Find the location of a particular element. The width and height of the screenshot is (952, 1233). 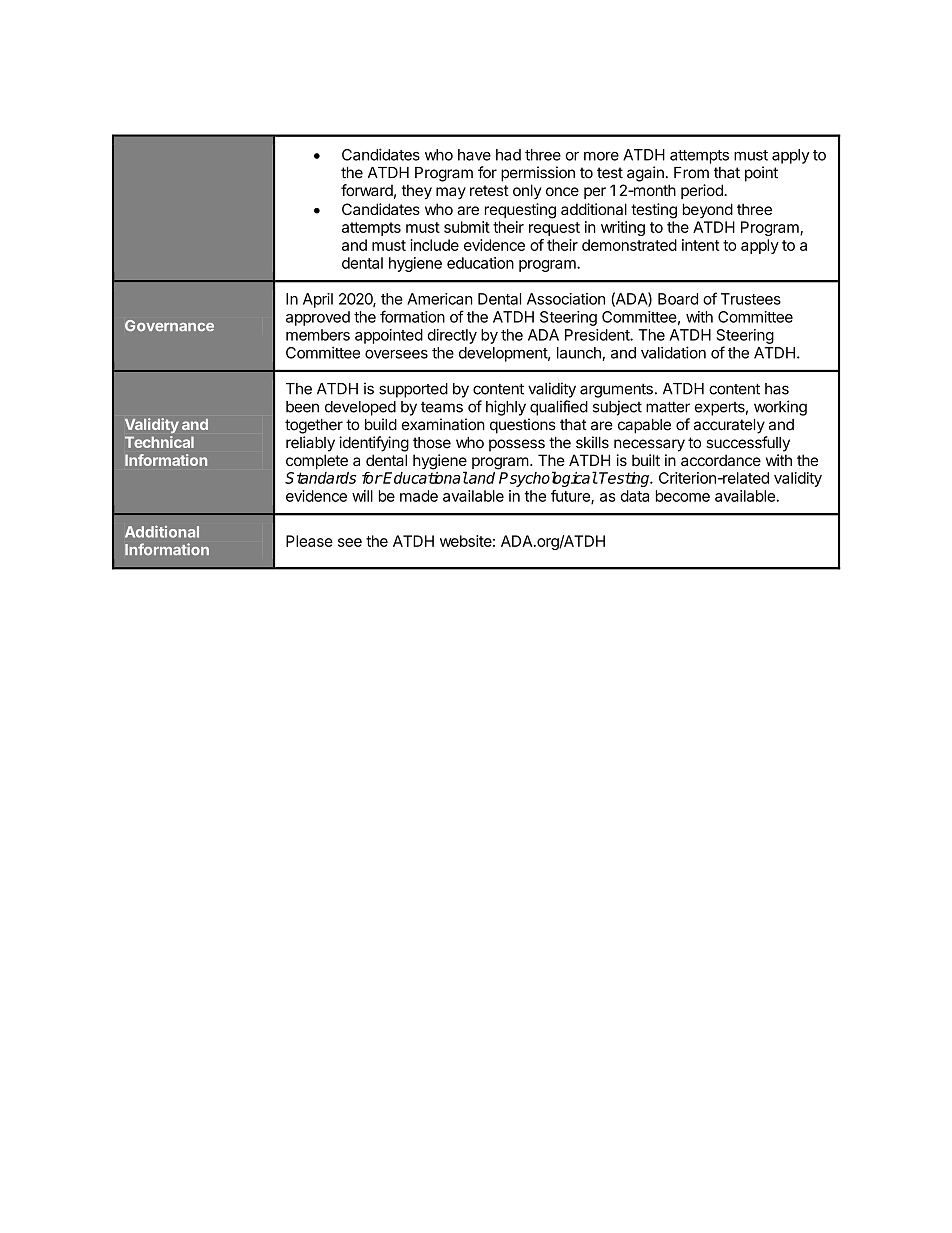

Technical is located at coordinates (159, 442).
